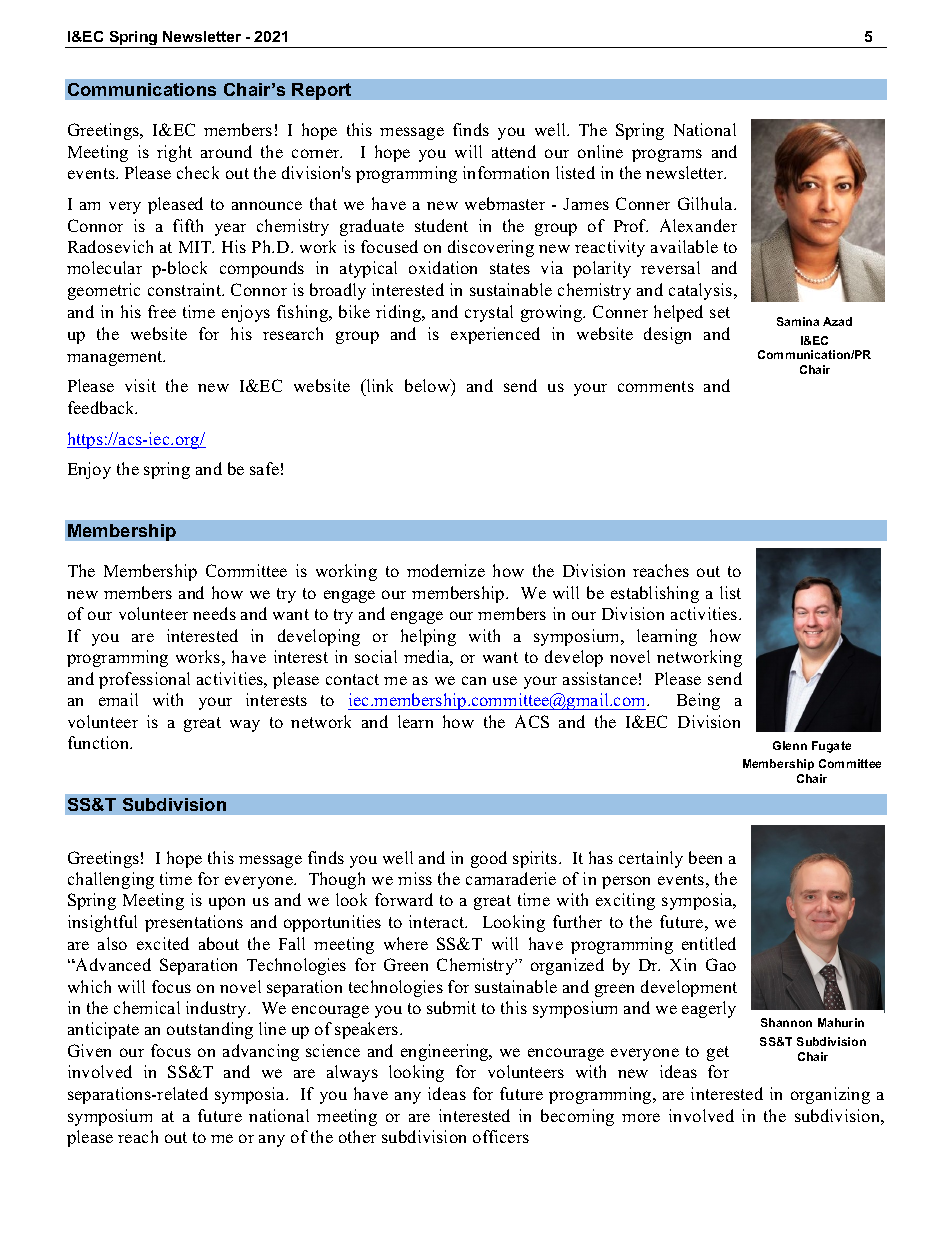 Image resolution: width=952 pixels, height=1233 pixels. Describe the element at coordinates (705, 857) in the image. I see `been` at that location.
